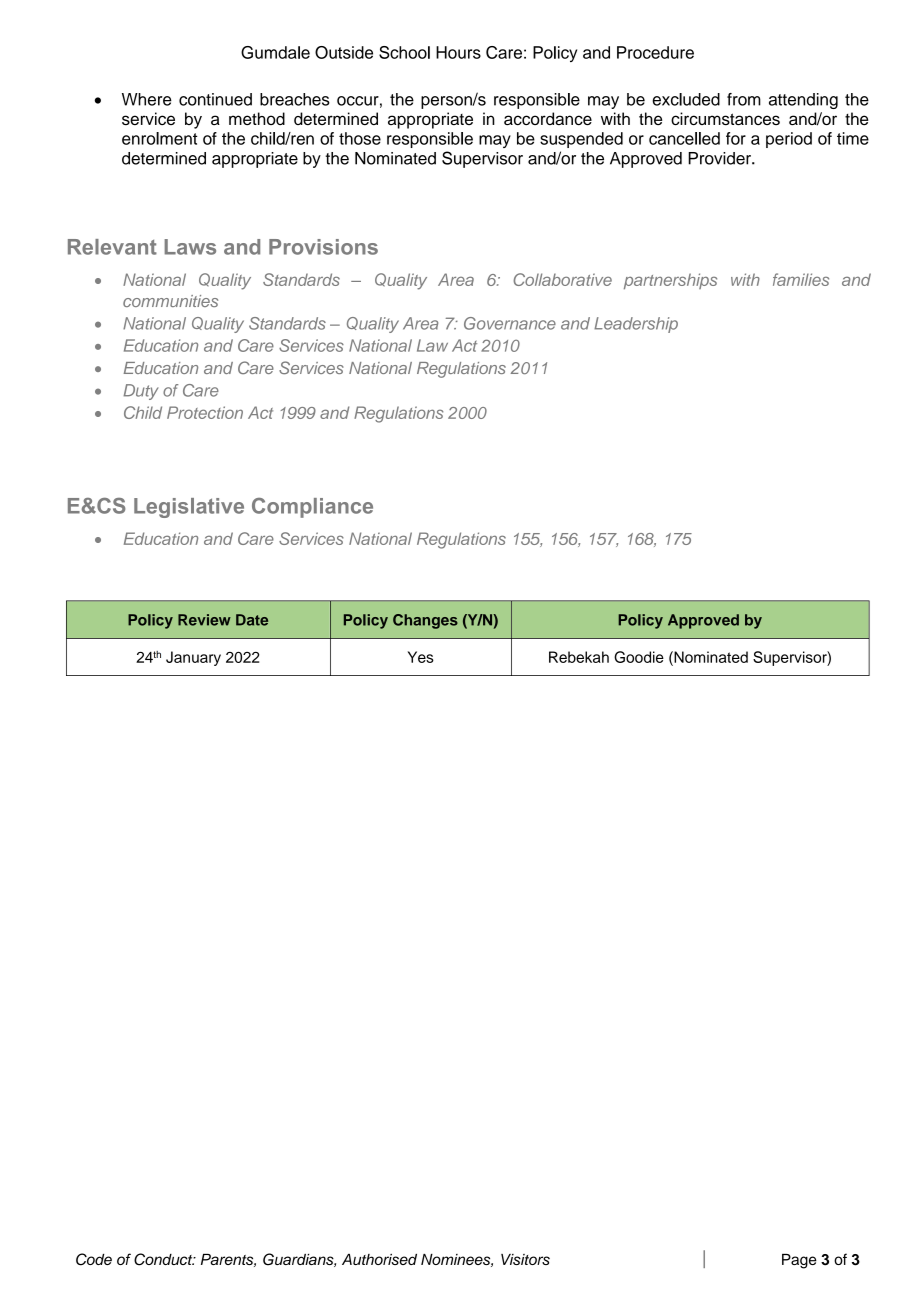  I want to click on Legislative, so click(189, 508).
